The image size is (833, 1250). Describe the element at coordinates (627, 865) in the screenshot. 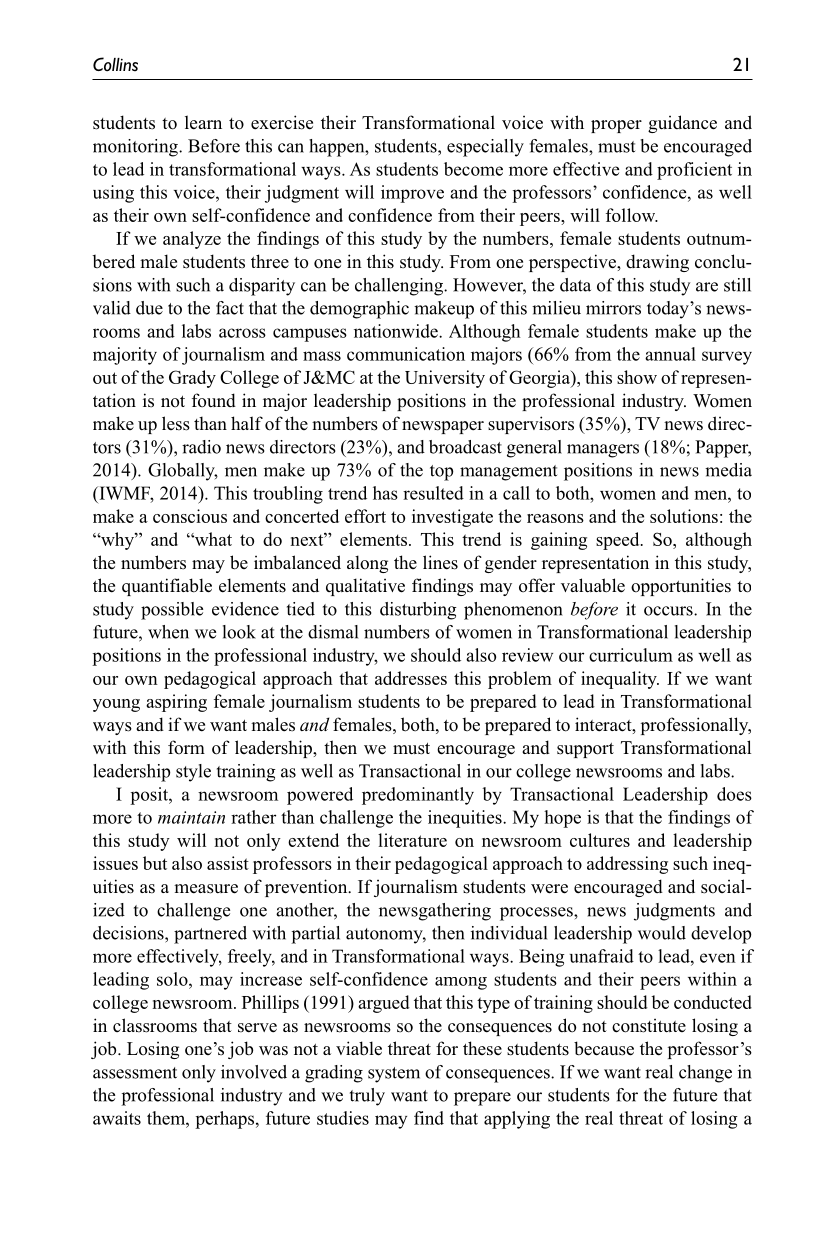

I see `addressing` at that location.
